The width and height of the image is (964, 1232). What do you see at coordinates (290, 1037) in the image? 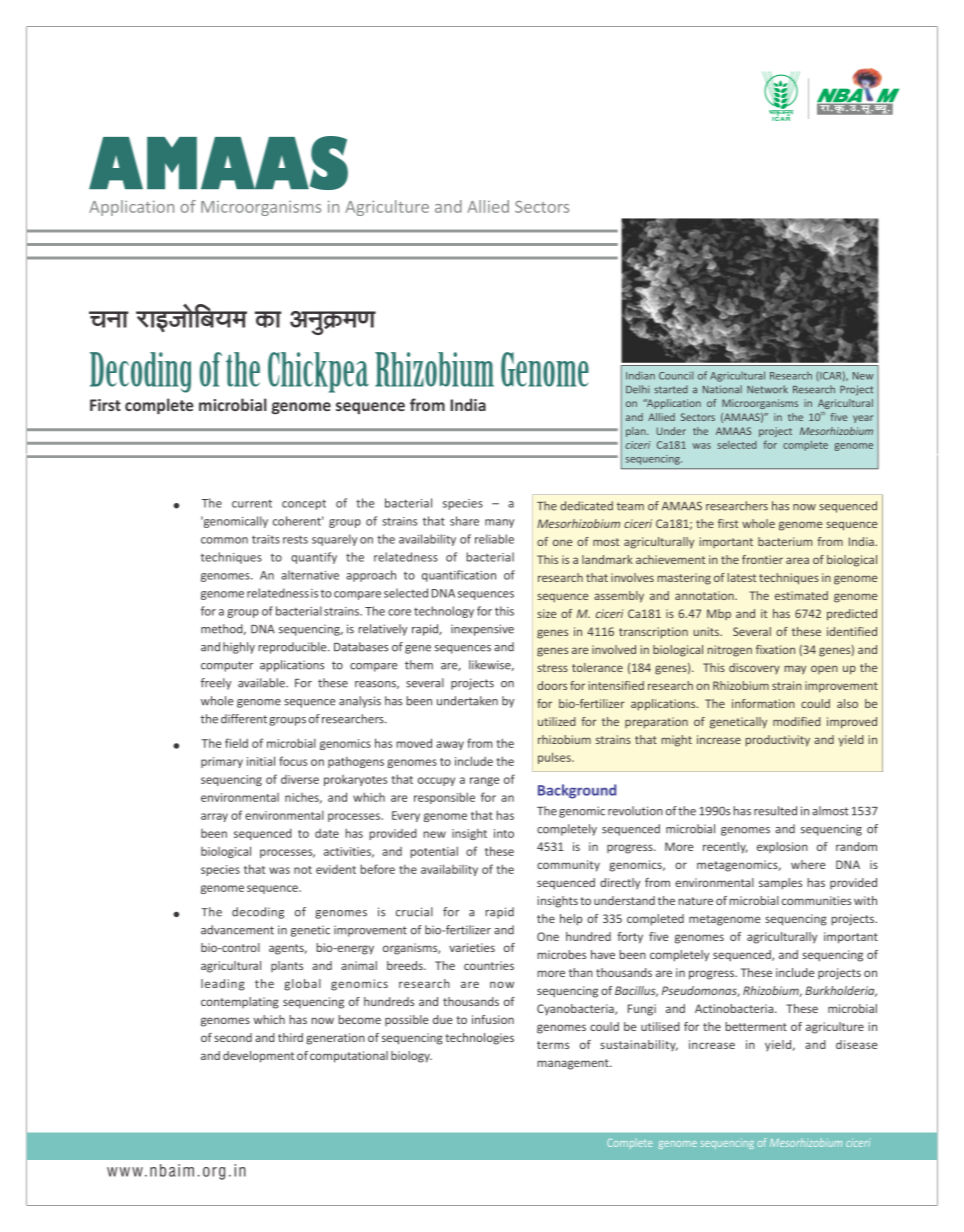
I see `third` at bounding box center [290, 1037].
